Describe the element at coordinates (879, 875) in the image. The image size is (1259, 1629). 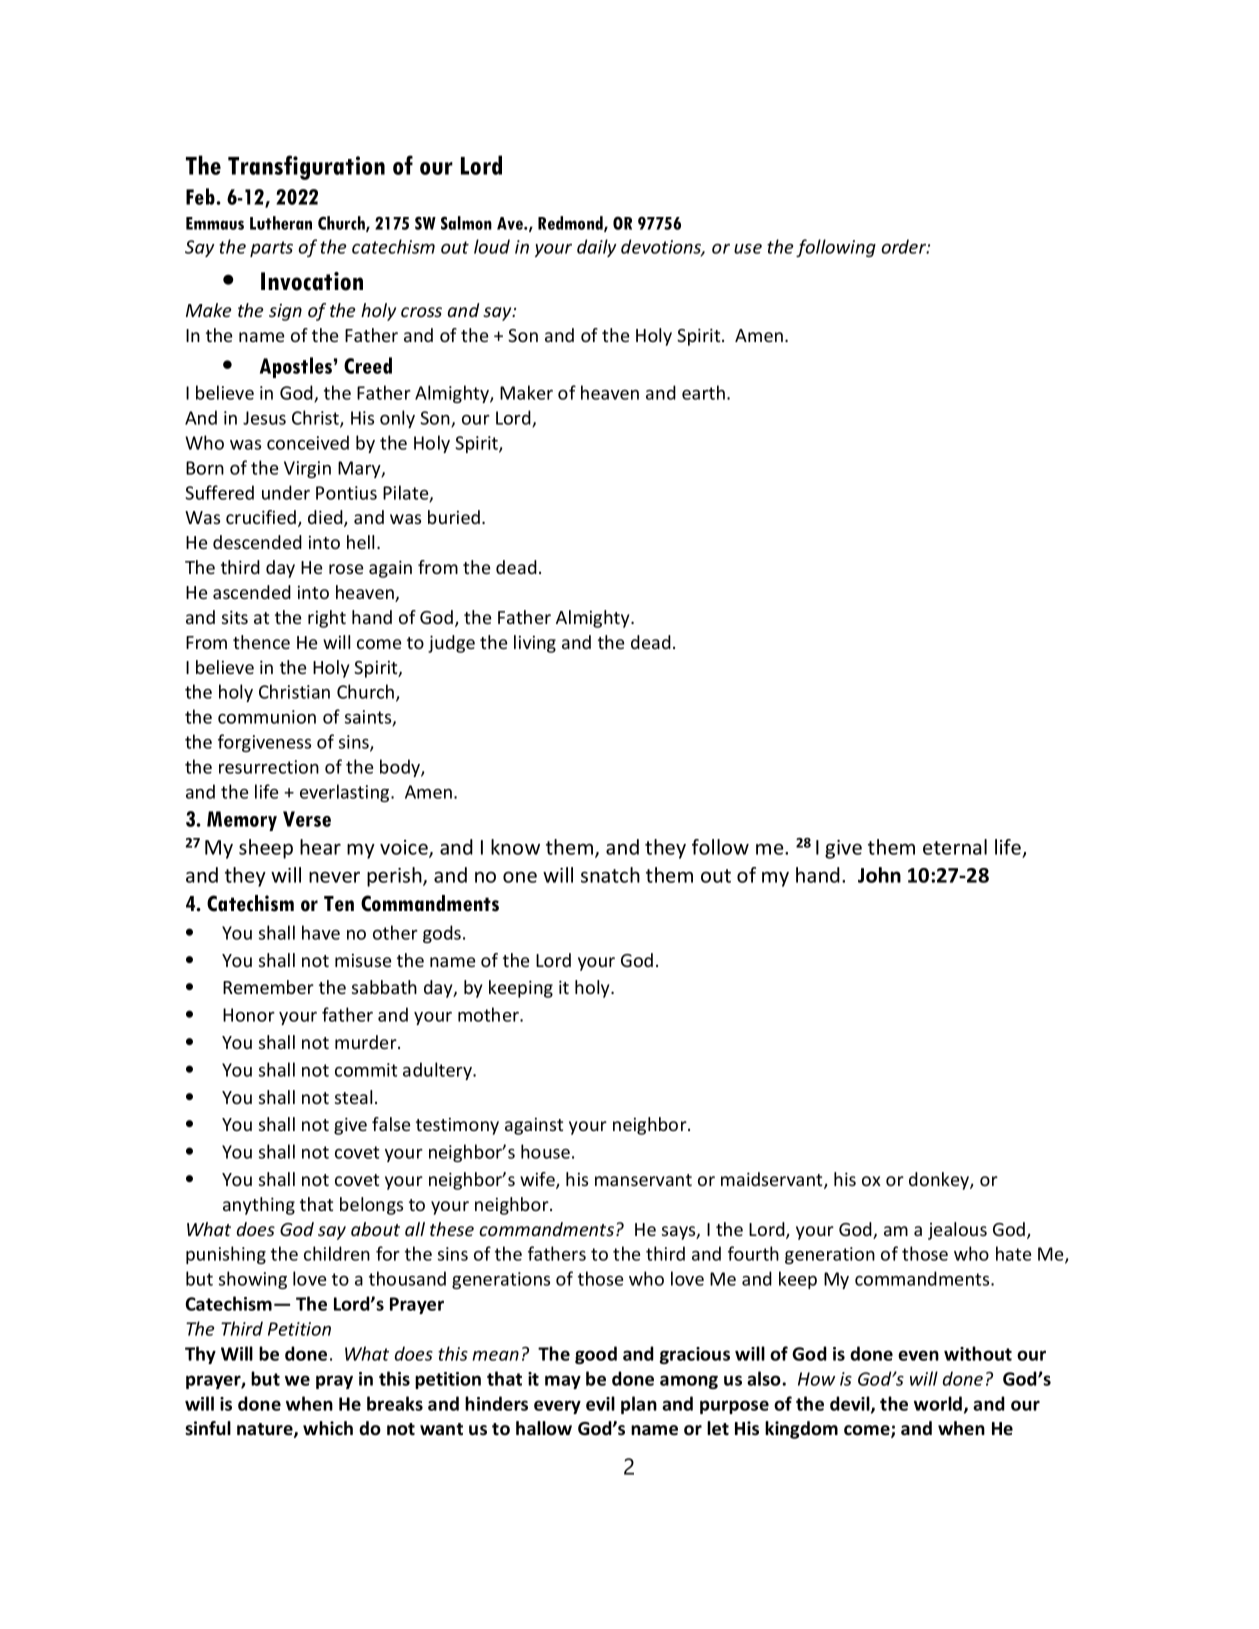
I see `John` at that location.
